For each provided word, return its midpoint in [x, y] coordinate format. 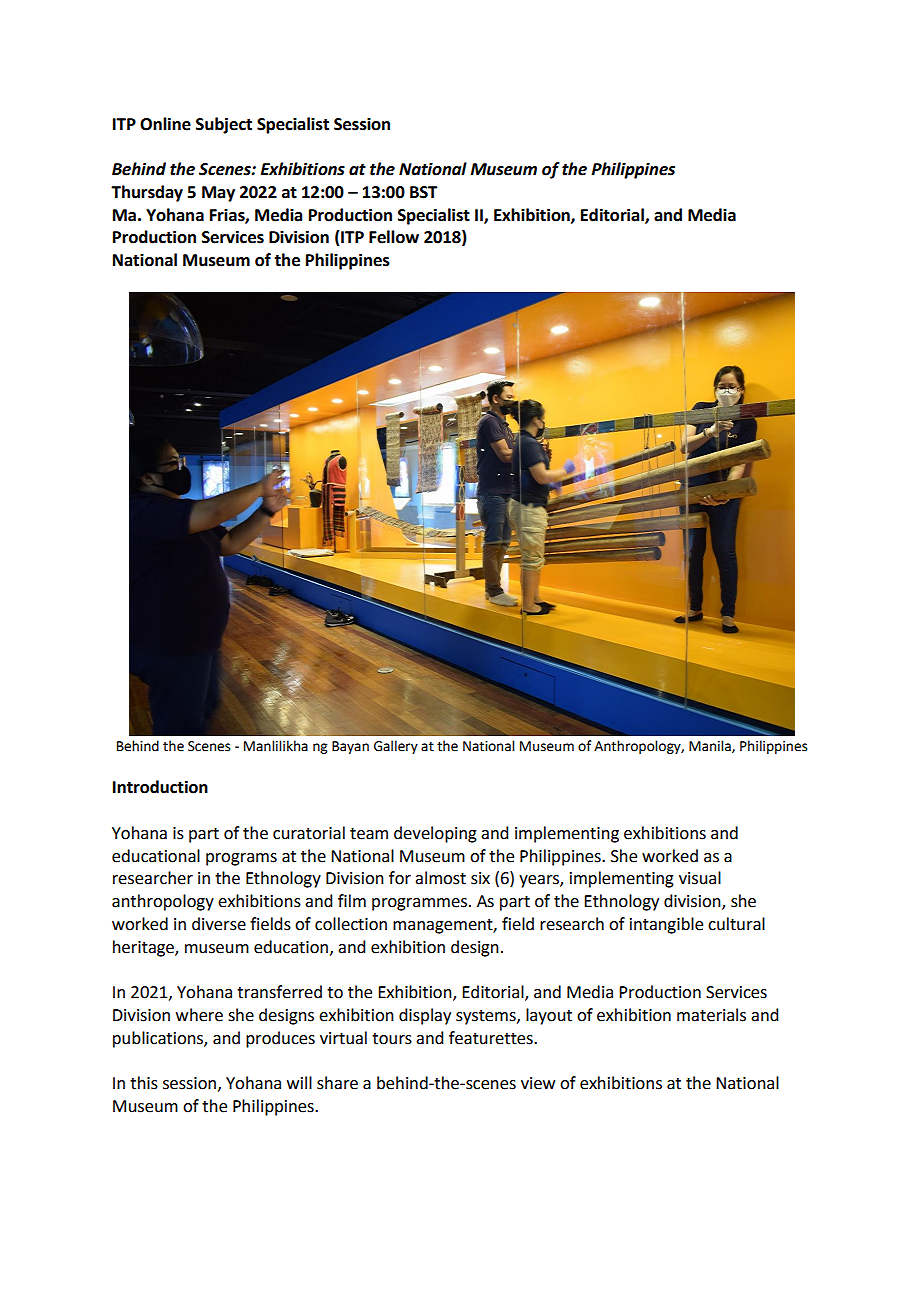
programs [241, 859]
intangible [666, 925]
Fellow [394, 237]
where [199, 1015]
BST [424, 192]
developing [435, 834]
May [218, 194]
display [425, 1016]
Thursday [147, 193]
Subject [224, 125]
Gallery [396, 747]
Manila [711, 746]
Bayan [350, 747]
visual [700, 878]
